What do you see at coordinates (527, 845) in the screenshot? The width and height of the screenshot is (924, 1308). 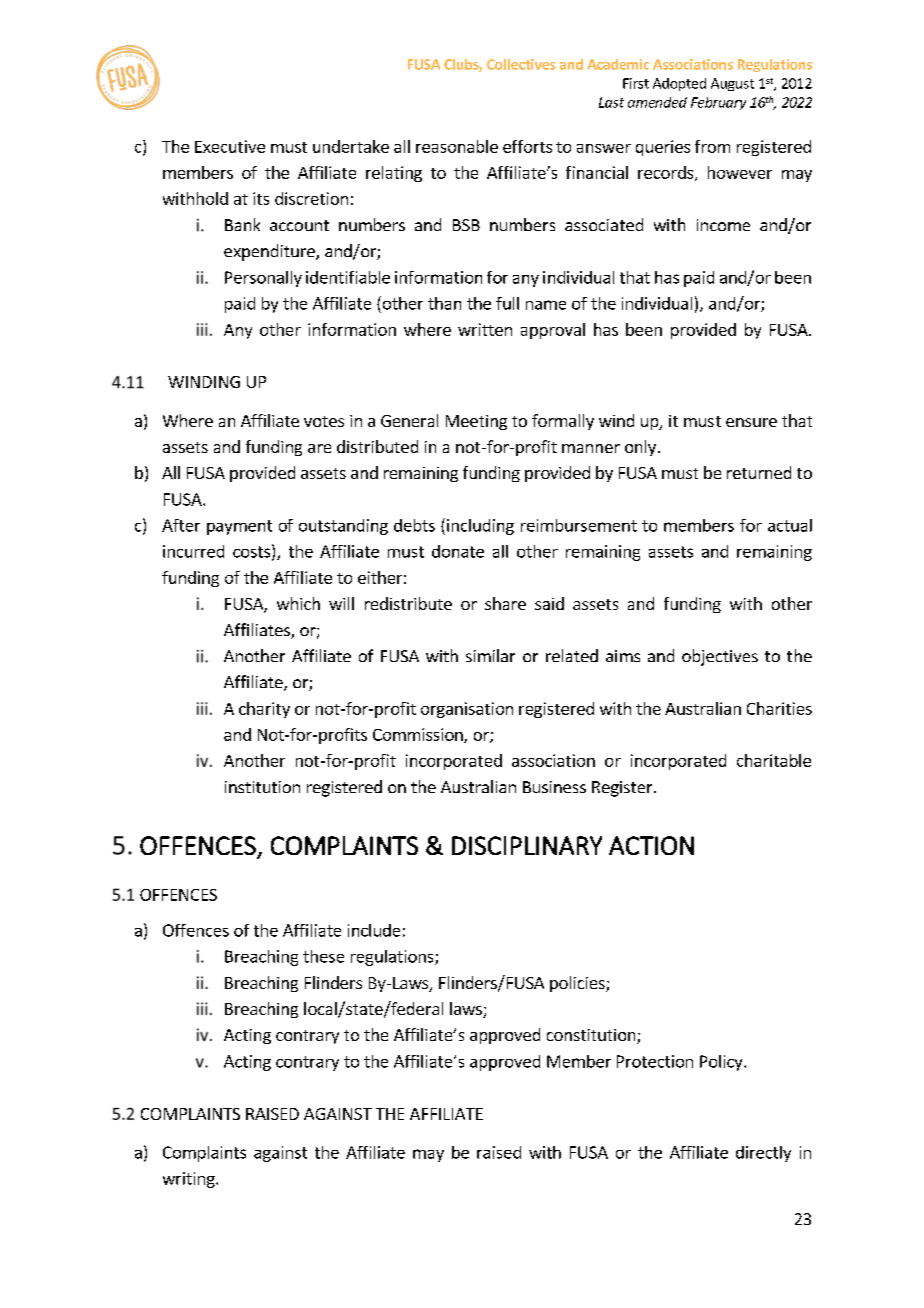 I see `DISCIPLINARY` at bounding box center [527, 845].
